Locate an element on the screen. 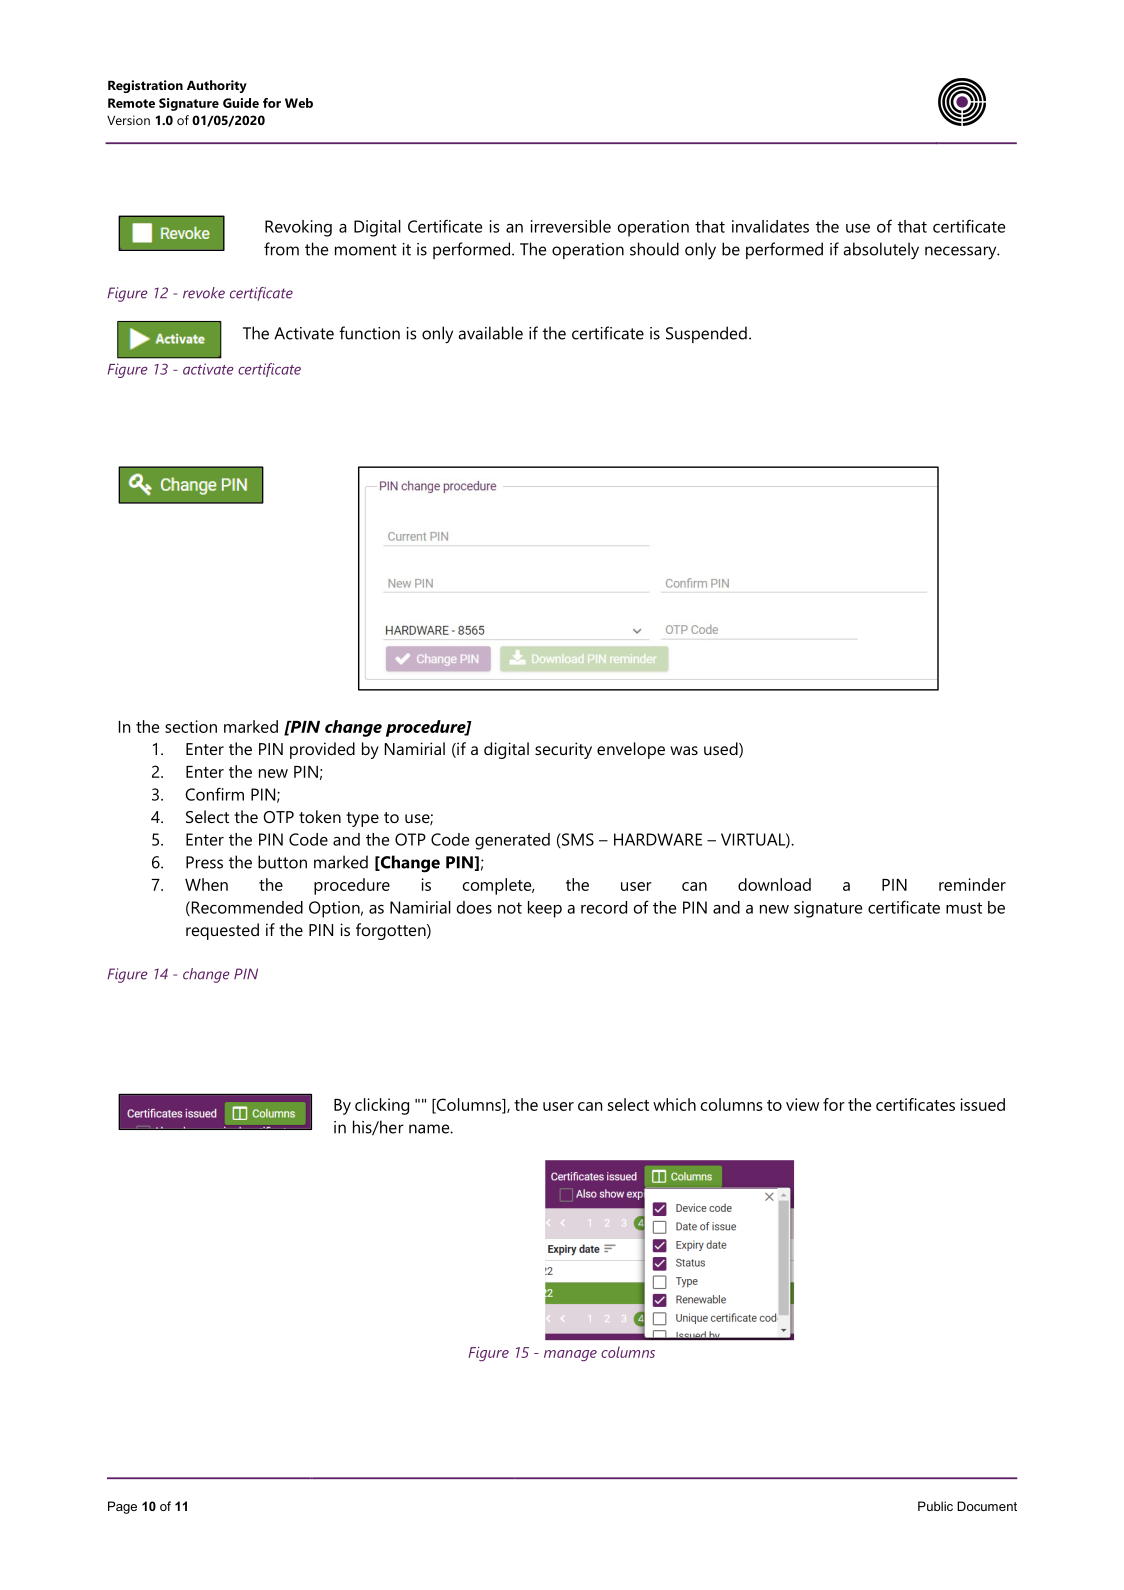 Image resolution: width=1124 pixels, height=1590 pixels. revoke is located at coordinates (204, 293).
